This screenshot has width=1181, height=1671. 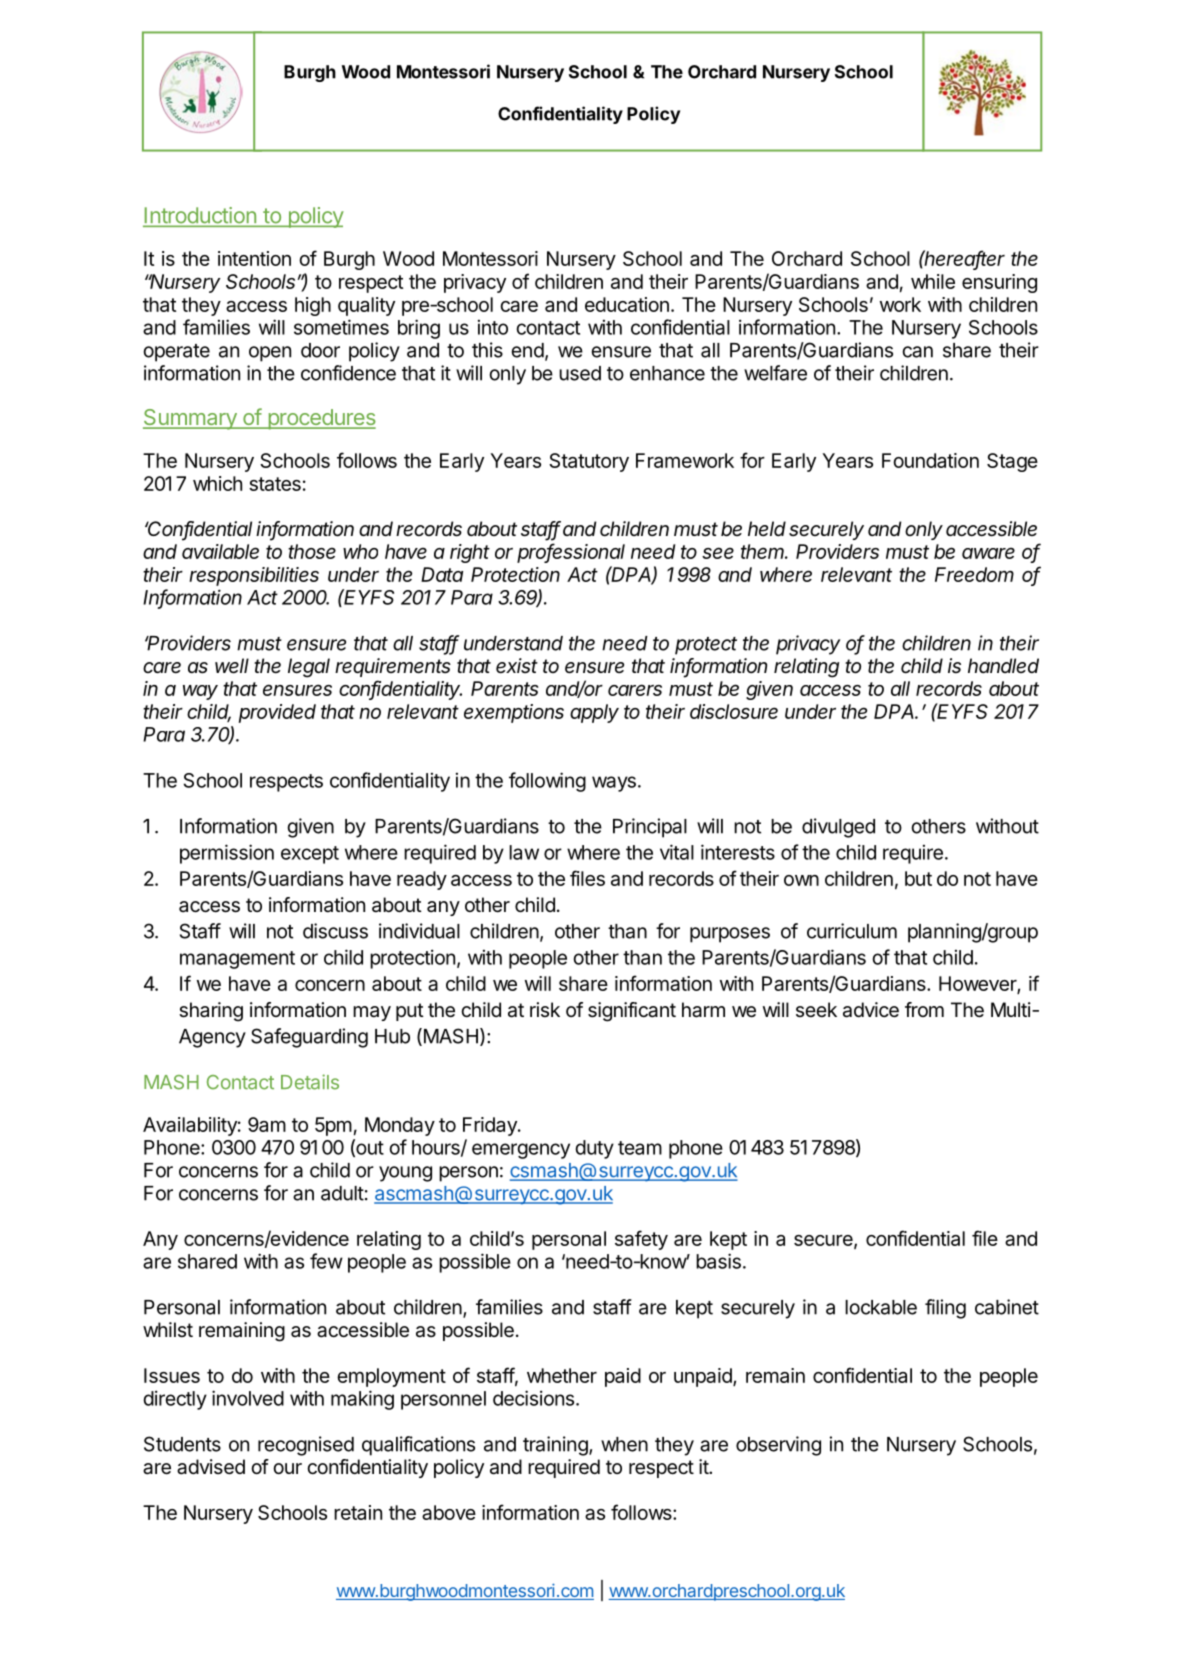 I want to click on while, so click(x=933, y=281).
